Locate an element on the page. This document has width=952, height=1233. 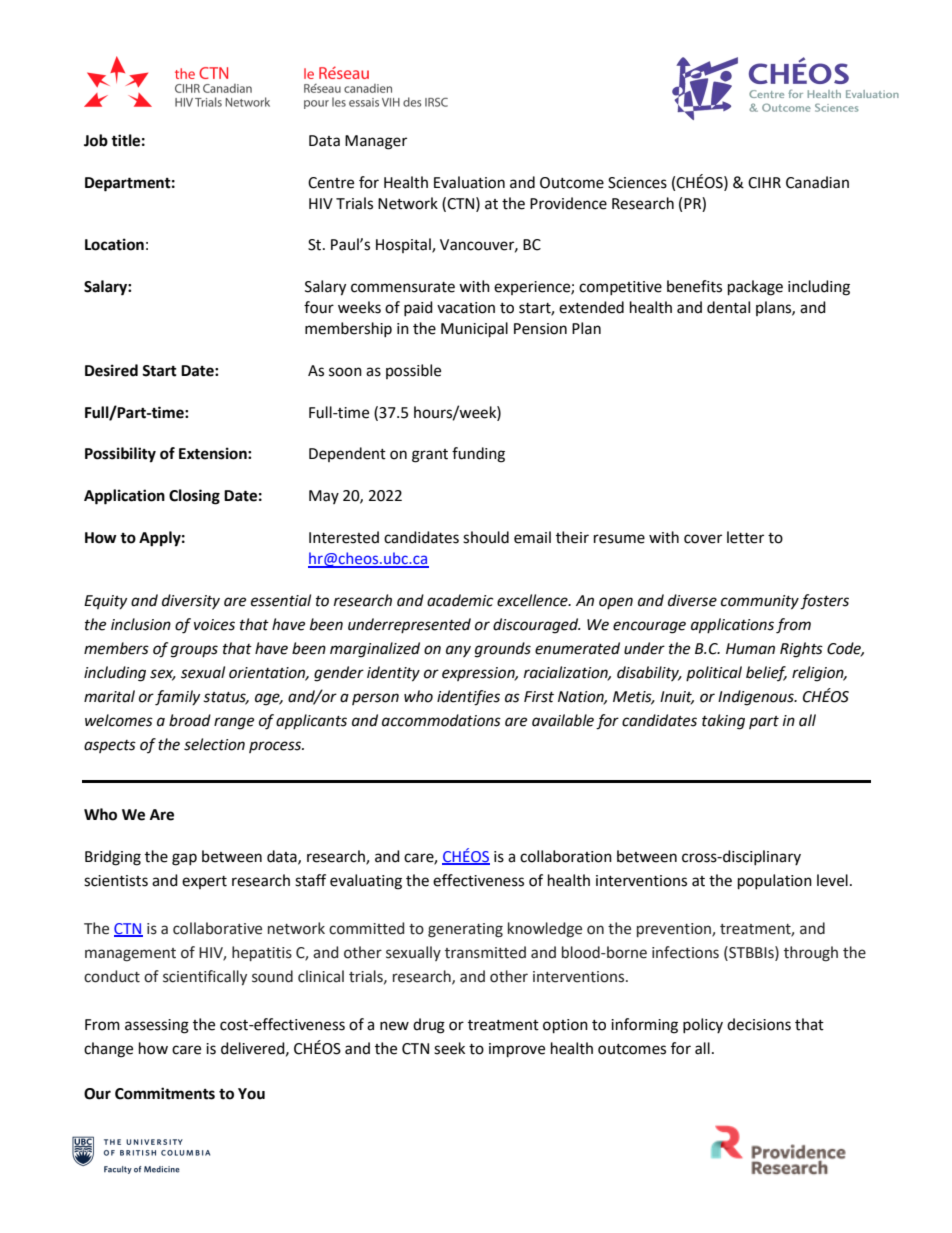
Job is located at coordinates (96, 140).
